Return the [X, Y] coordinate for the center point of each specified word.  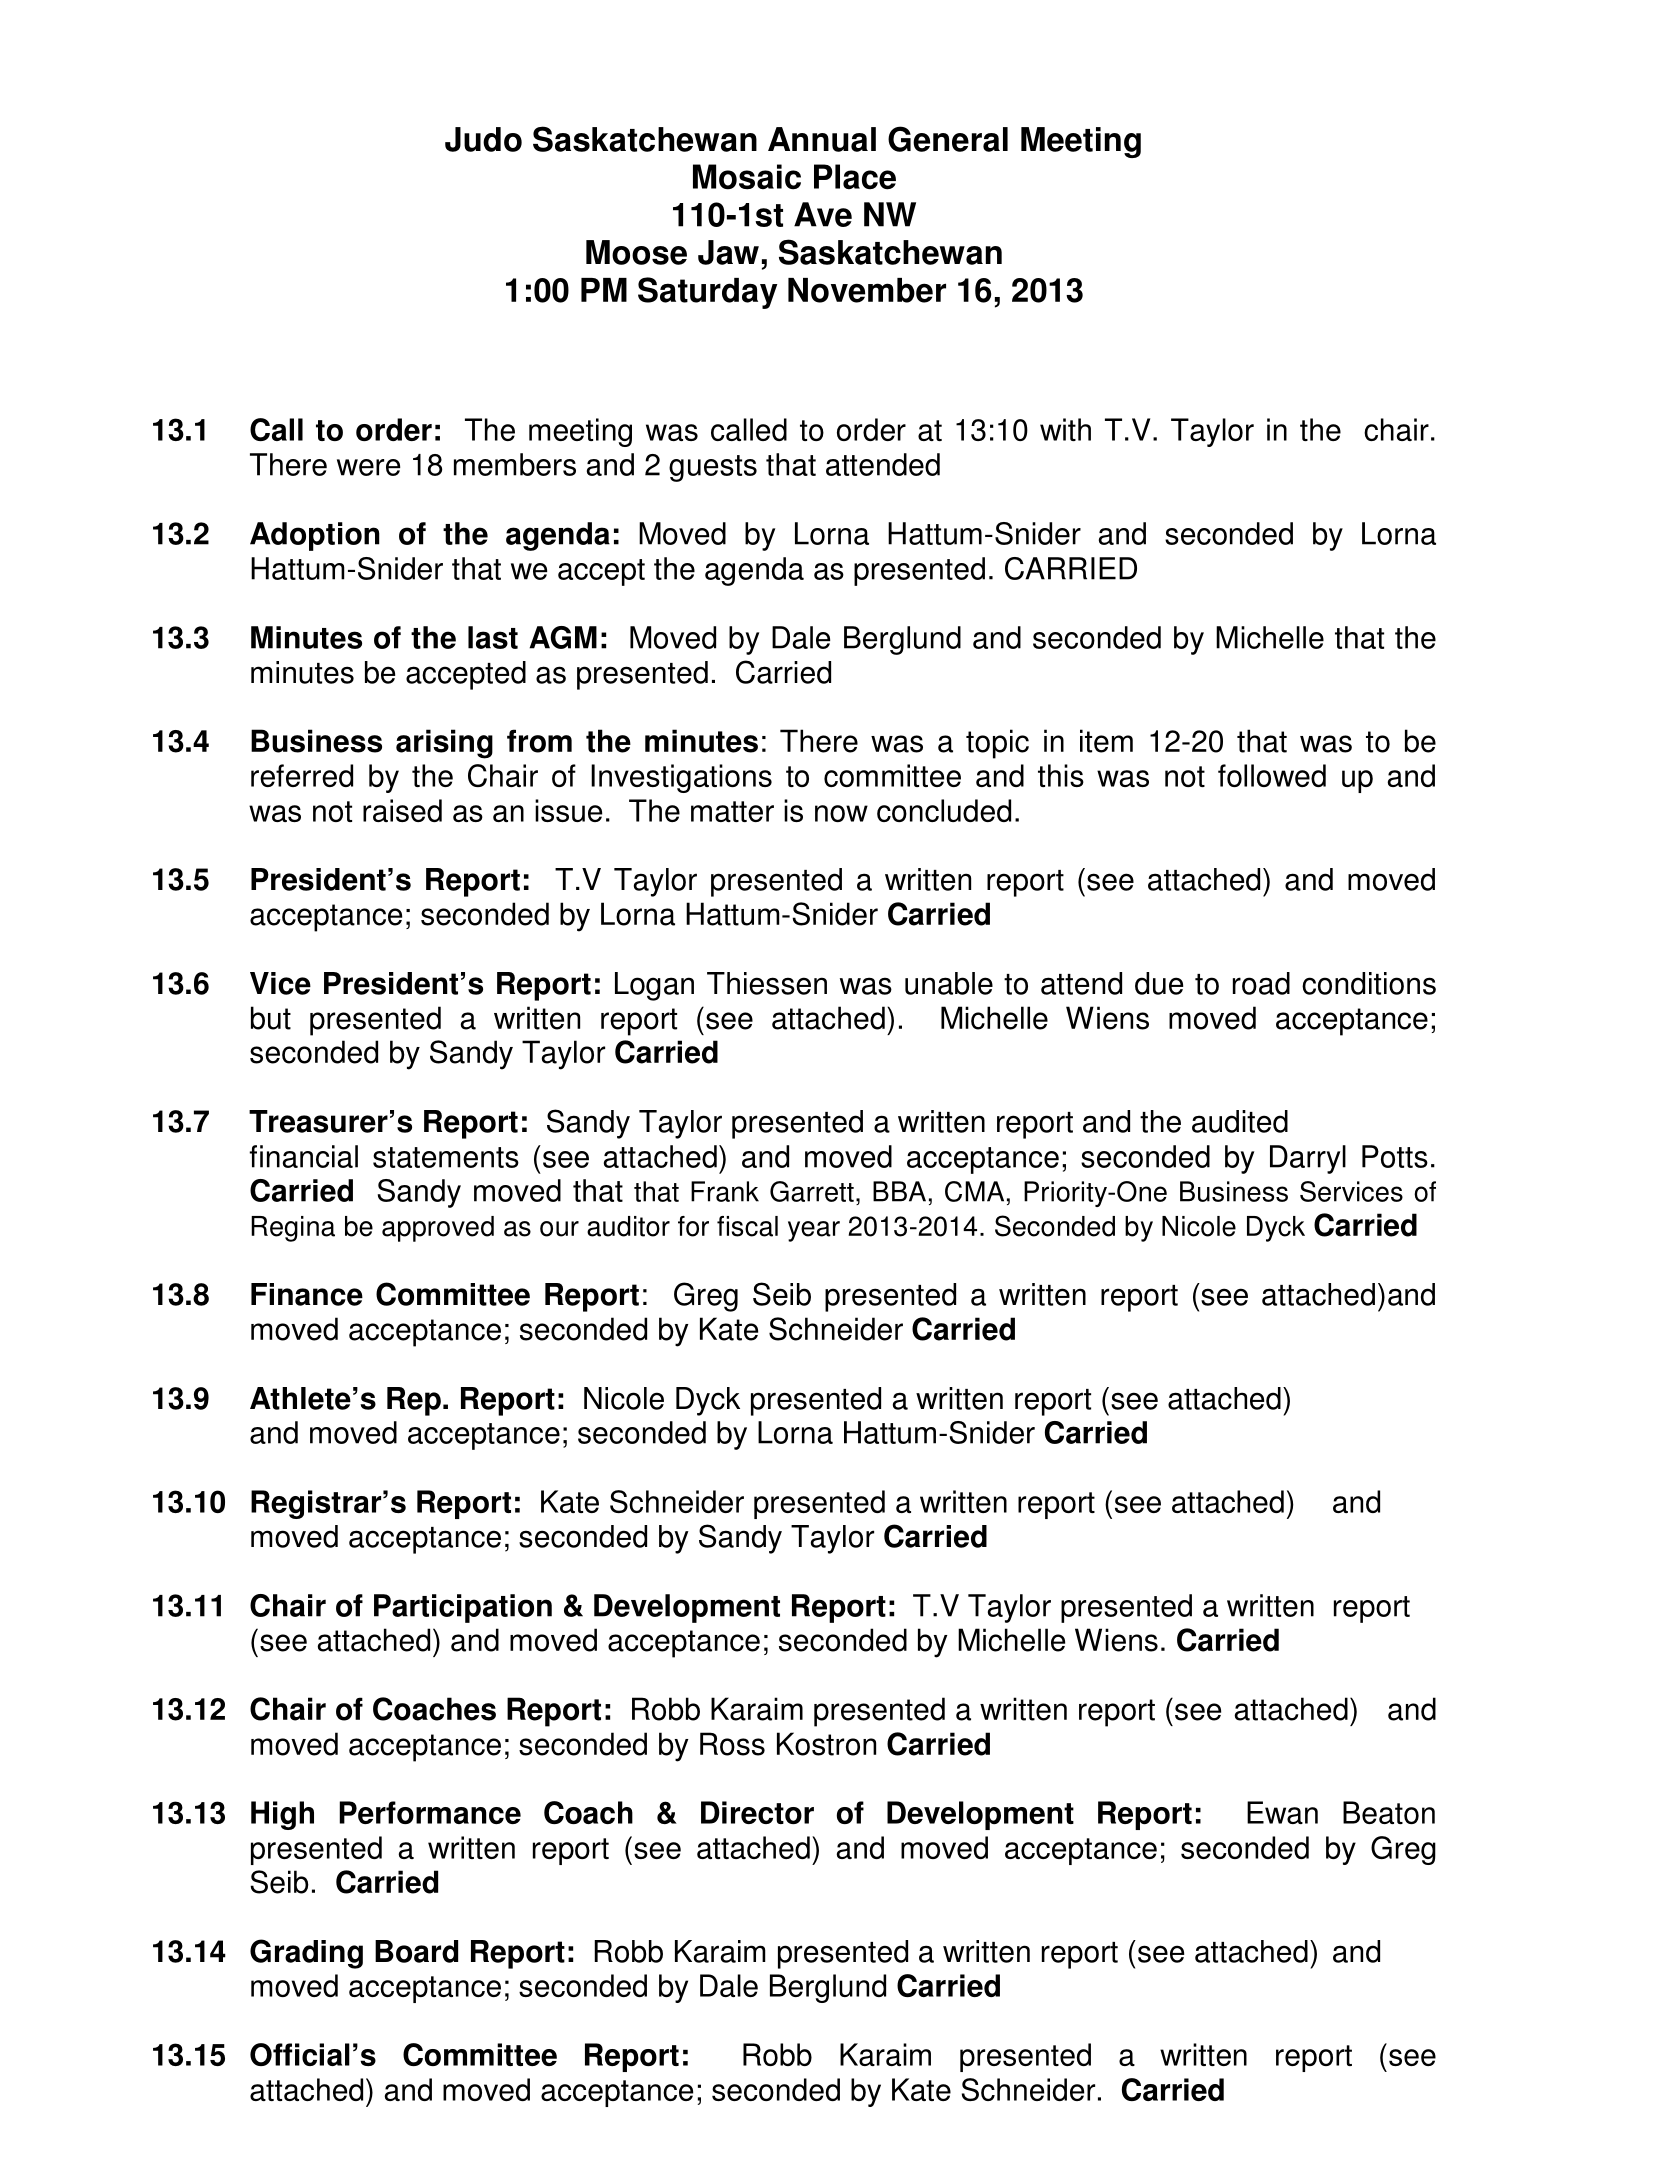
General [948, 139]
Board [416, 1951]
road [1261, 983]
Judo [483, 139]
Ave [823, 214]
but [271, 1018]
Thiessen [767, 983]
